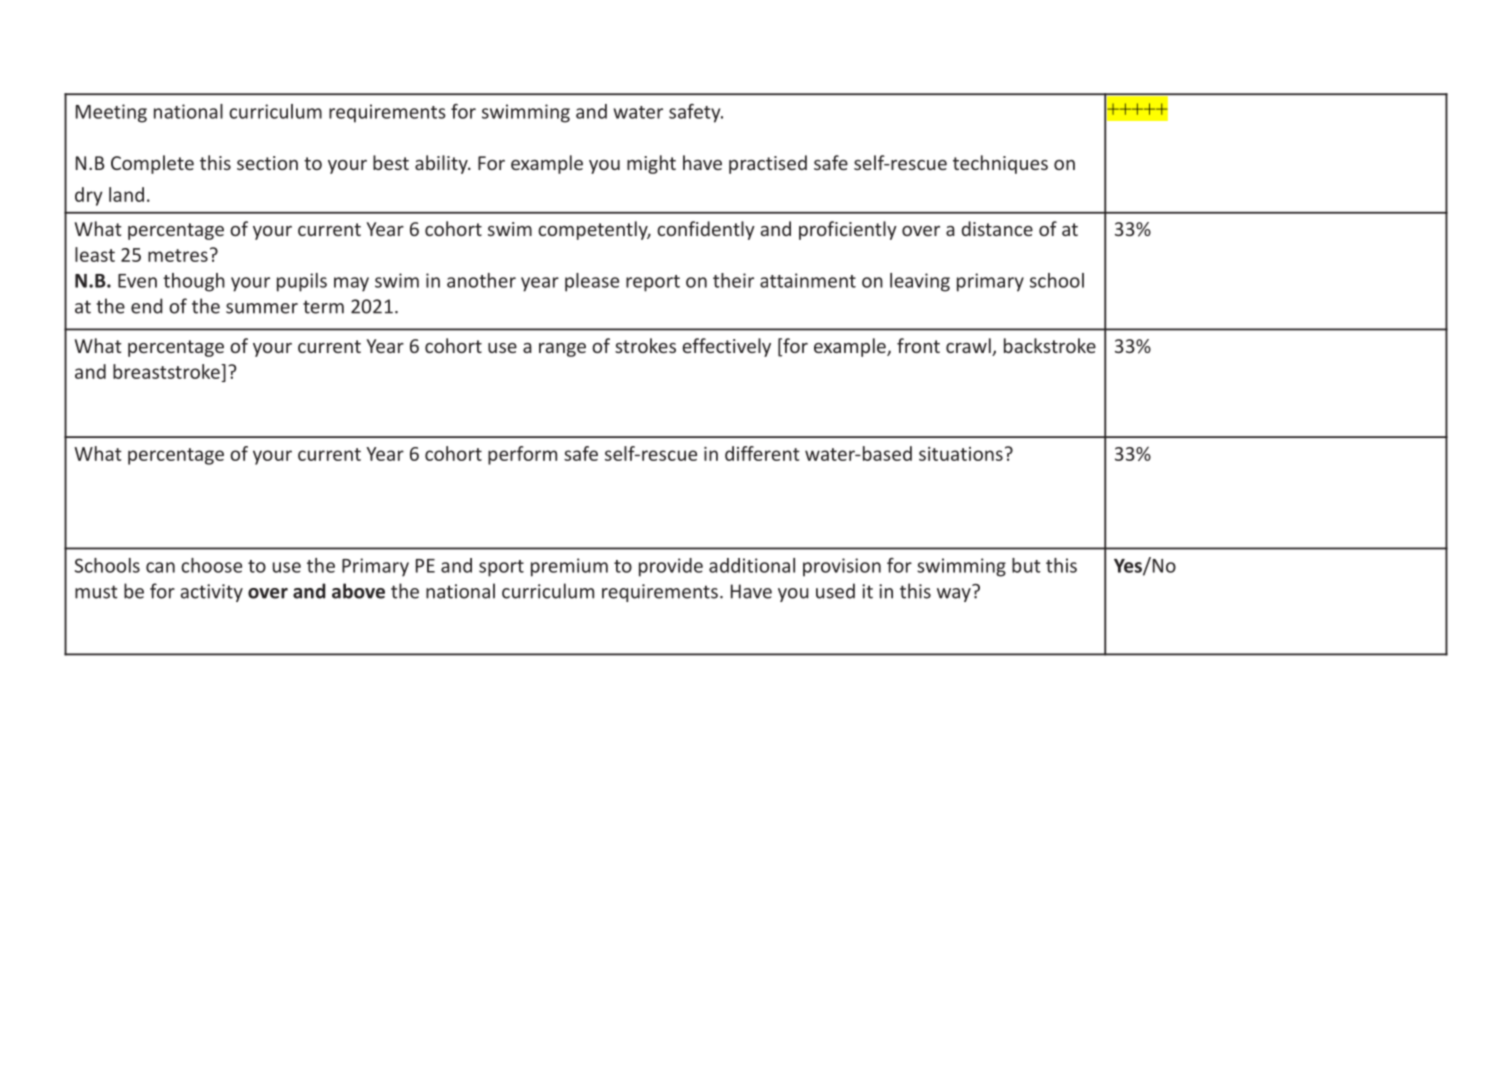 Image resolution: width=1512 pixels, height=1070 pixels. Describe the element at coordinates (522, 455) in the screenshot. I see `perform` at that location.
